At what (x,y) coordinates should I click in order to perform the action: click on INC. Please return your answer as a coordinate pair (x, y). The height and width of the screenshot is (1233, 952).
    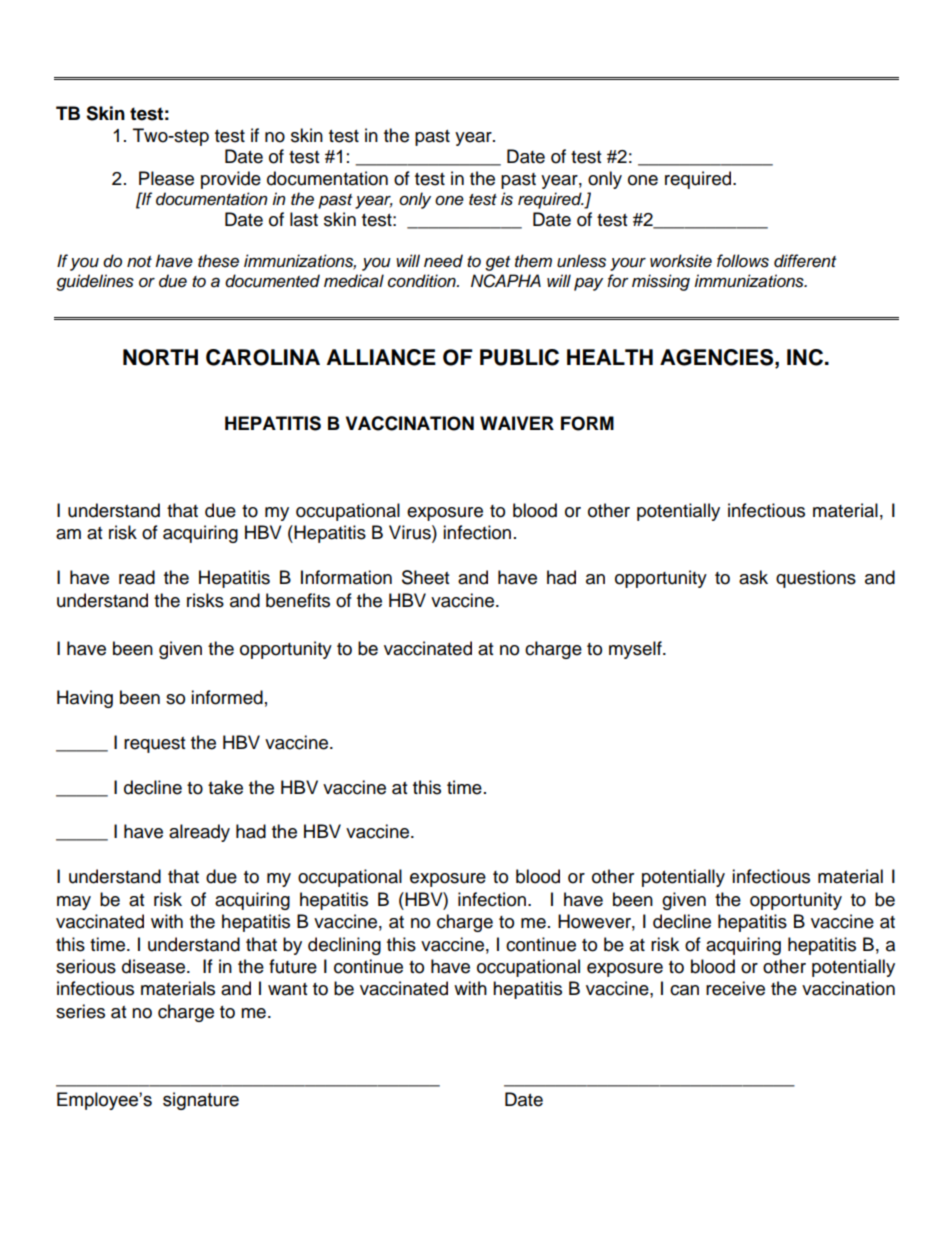
    Looking at the image, I should click on (805, 357).
